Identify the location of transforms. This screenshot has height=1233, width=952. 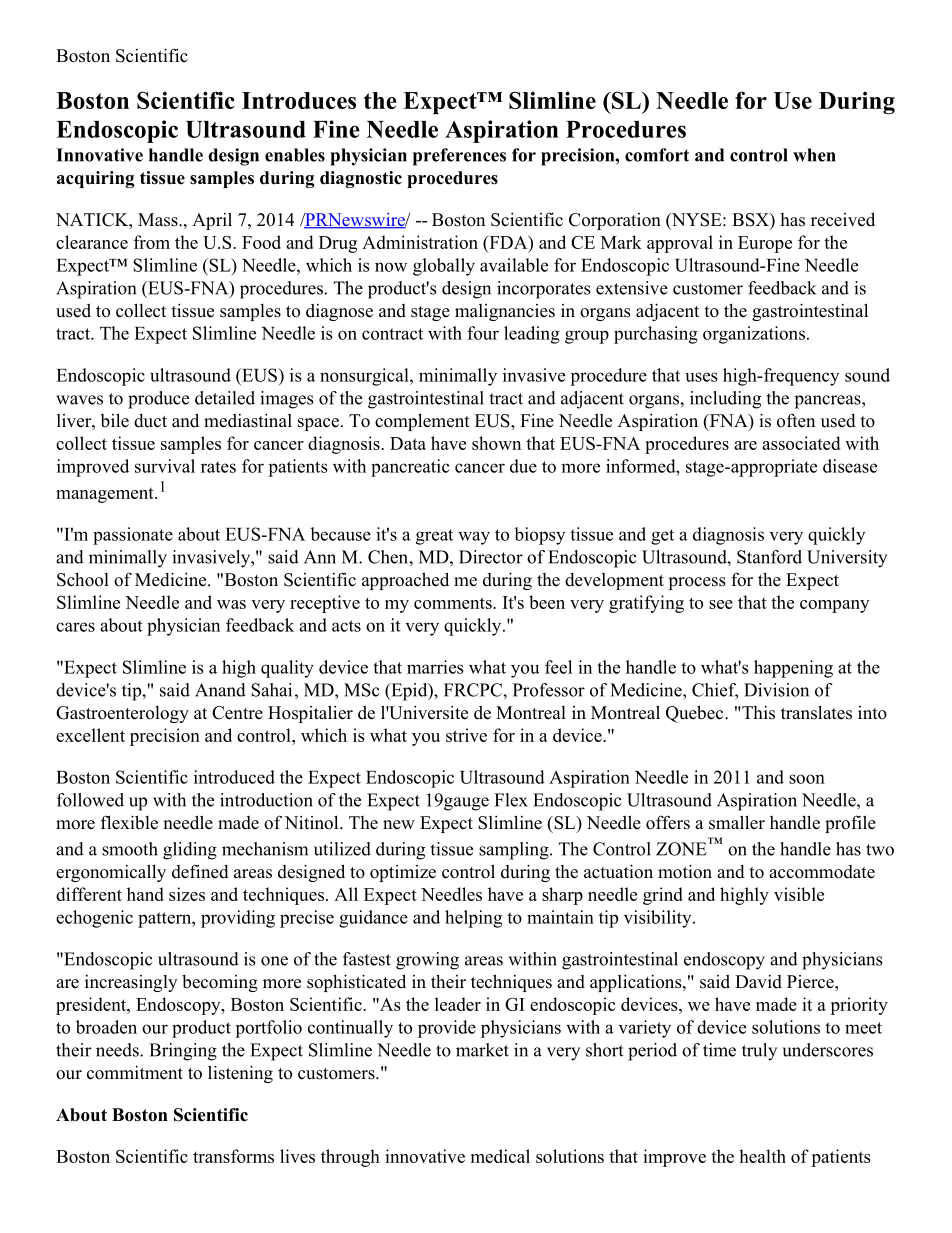
(233, 1156).
